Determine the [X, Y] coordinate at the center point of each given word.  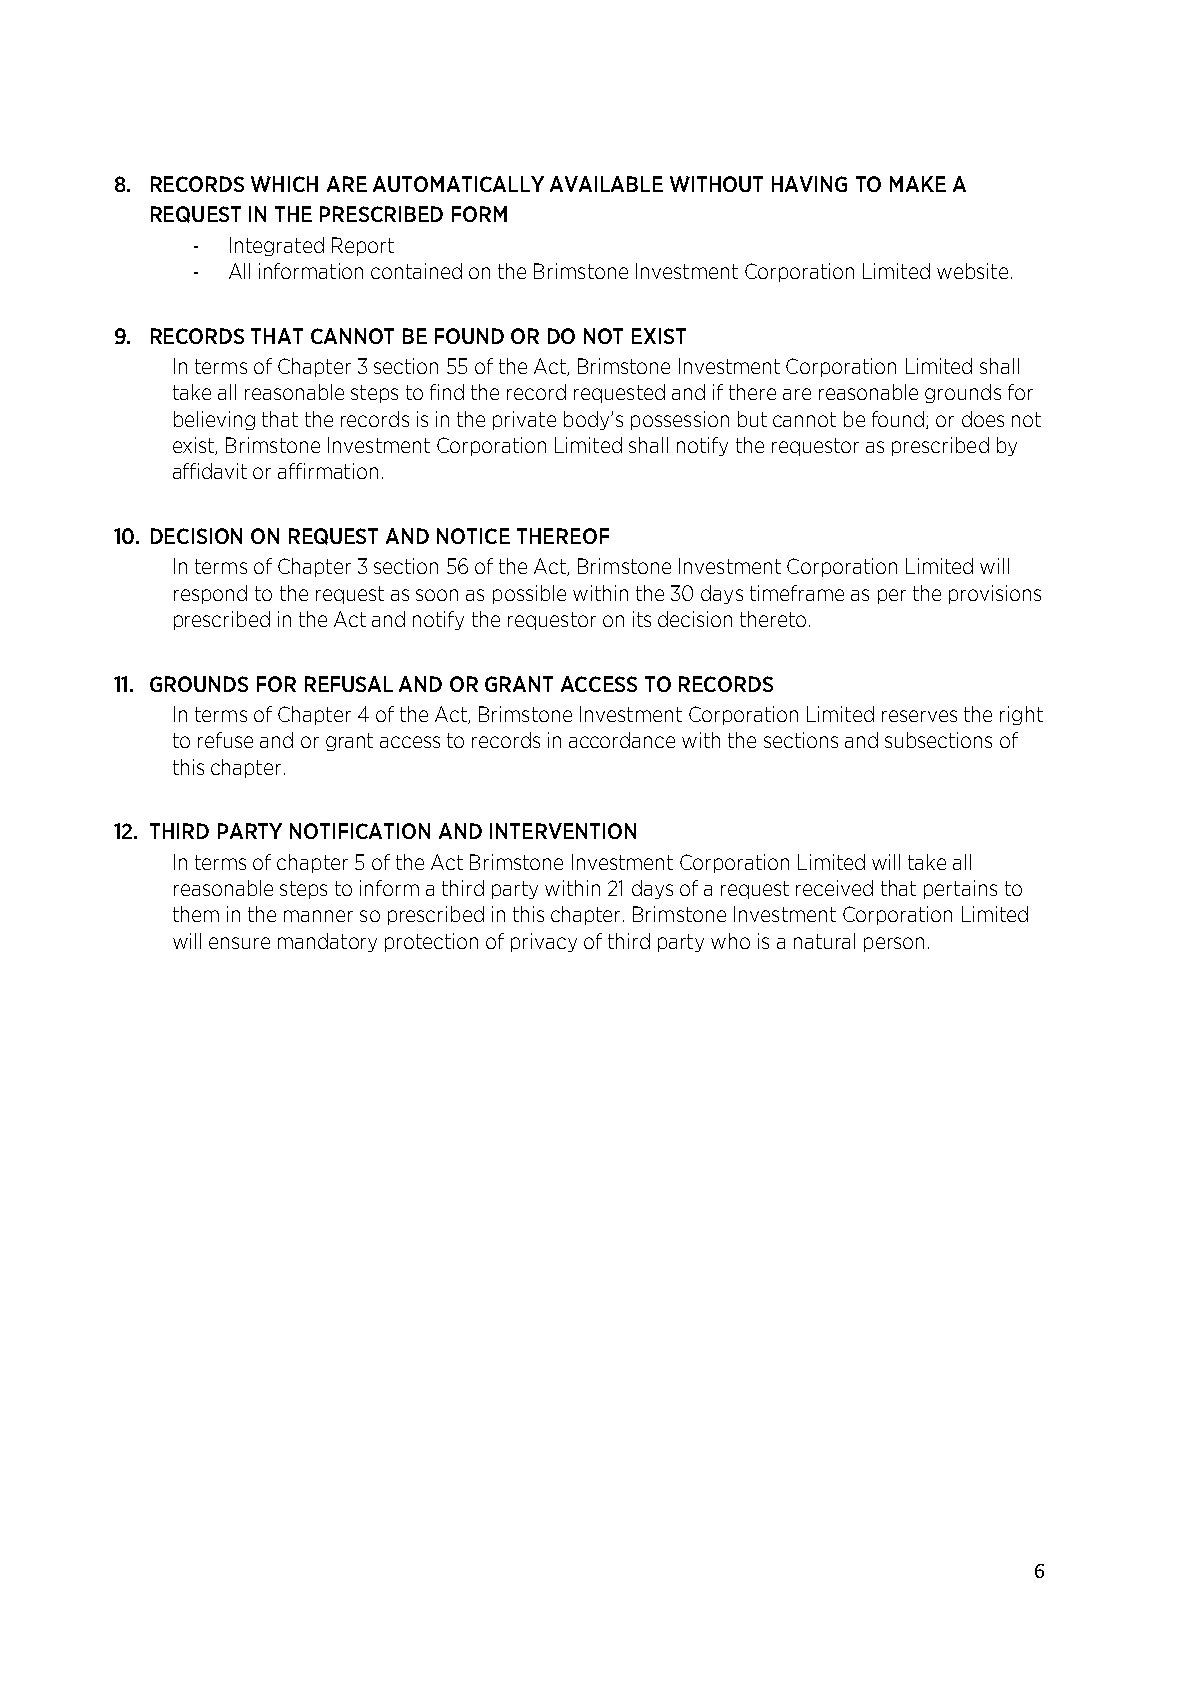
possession [680, 420]
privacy [544, 942]
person [894, 944]
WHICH [284, 184]
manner [318, 916]
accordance [622, 740]
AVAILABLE [606, 184]
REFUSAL [349, 684]
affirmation [328, 471]
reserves [919, 716]
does [983, 419]
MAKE [918, 184]
